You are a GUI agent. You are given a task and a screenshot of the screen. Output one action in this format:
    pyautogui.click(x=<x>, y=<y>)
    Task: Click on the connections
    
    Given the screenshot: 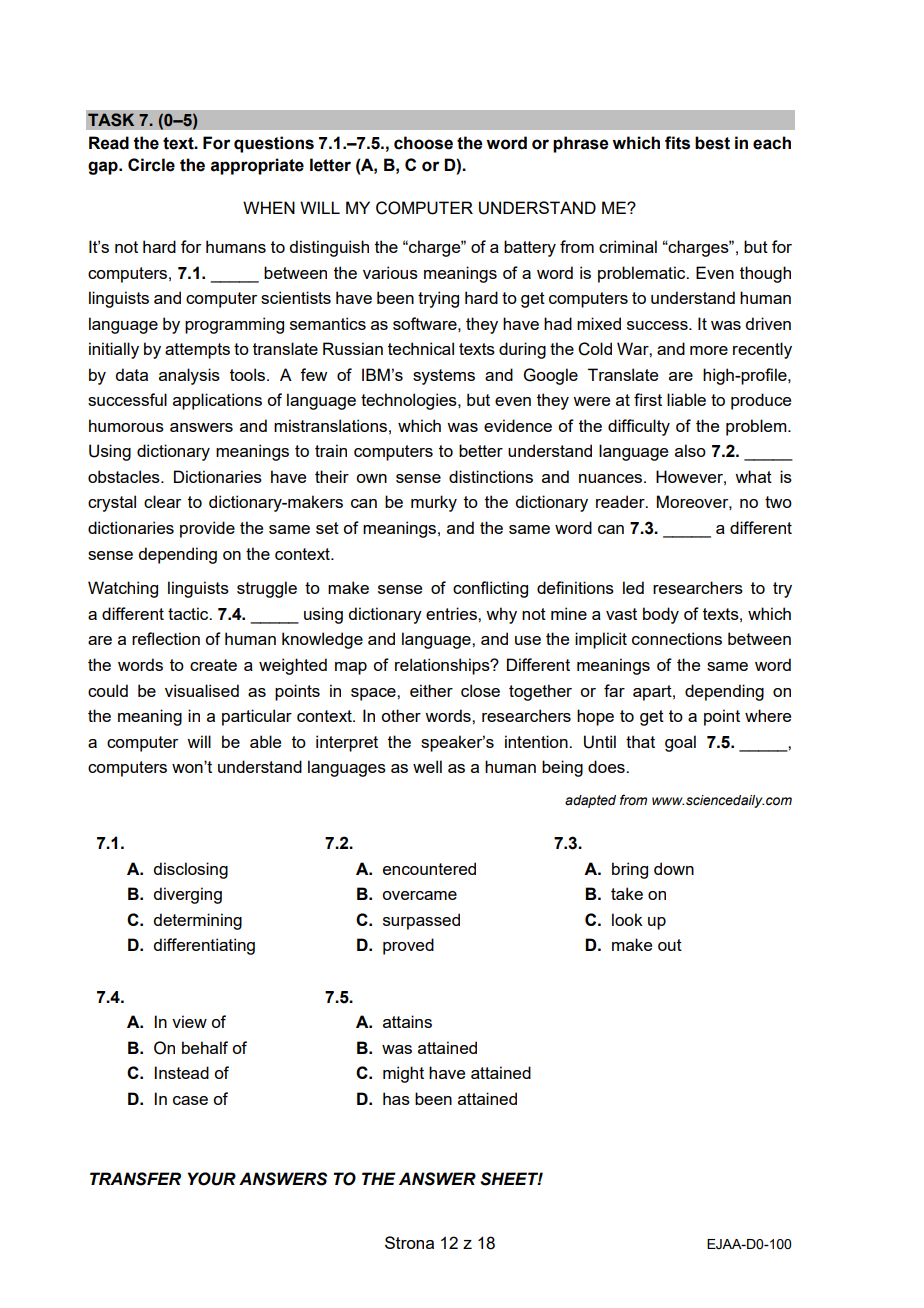 What is the action you would take?
    pyautogui.click(x=677, y=638)
